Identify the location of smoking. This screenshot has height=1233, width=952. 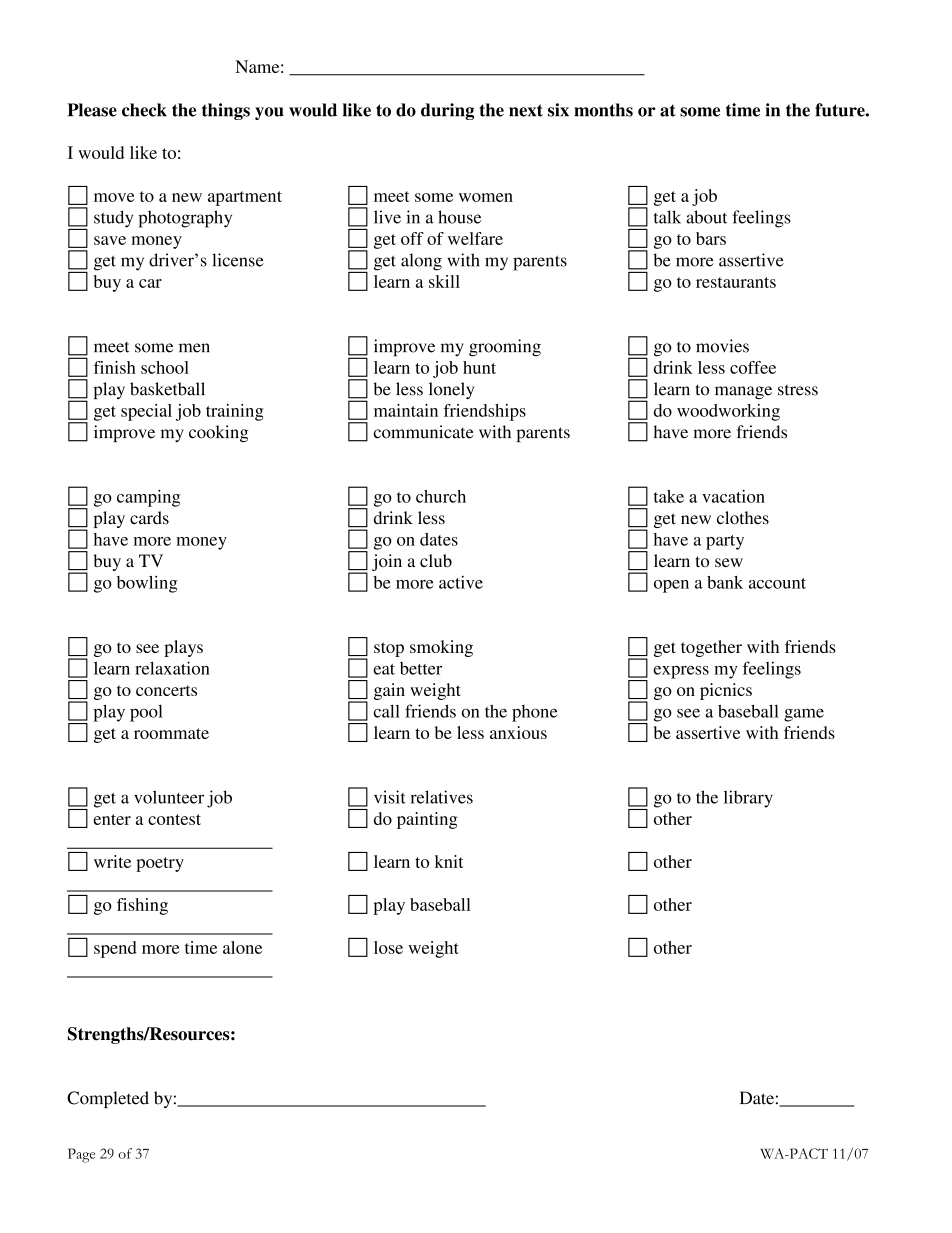
(441, 648).
